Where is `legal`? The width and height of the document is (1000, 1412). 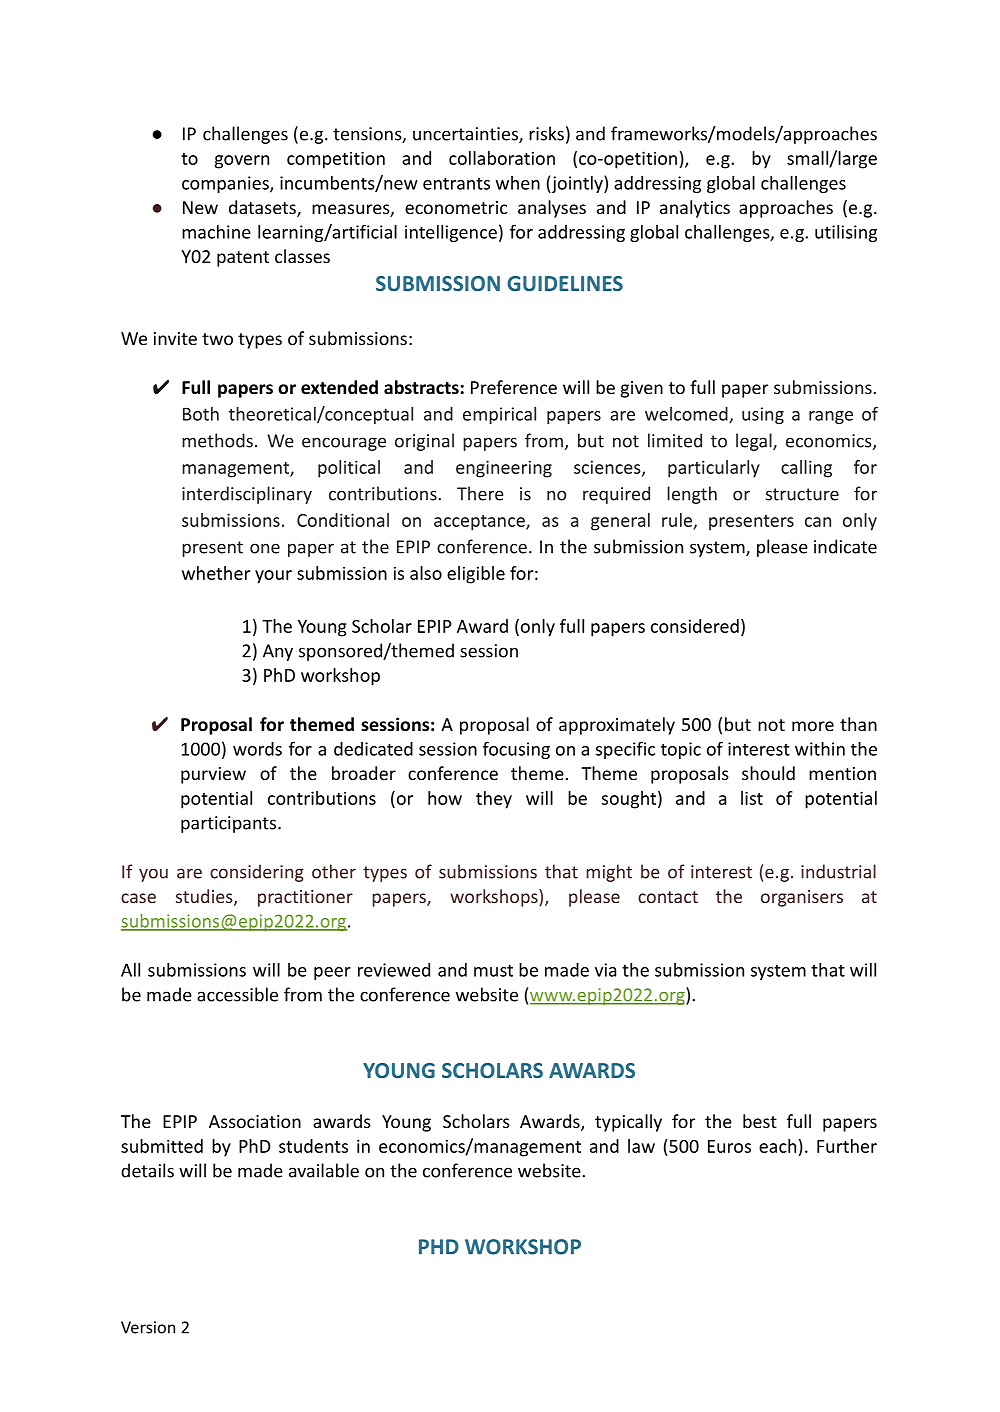 legal is located at coordinates (754, 442).
